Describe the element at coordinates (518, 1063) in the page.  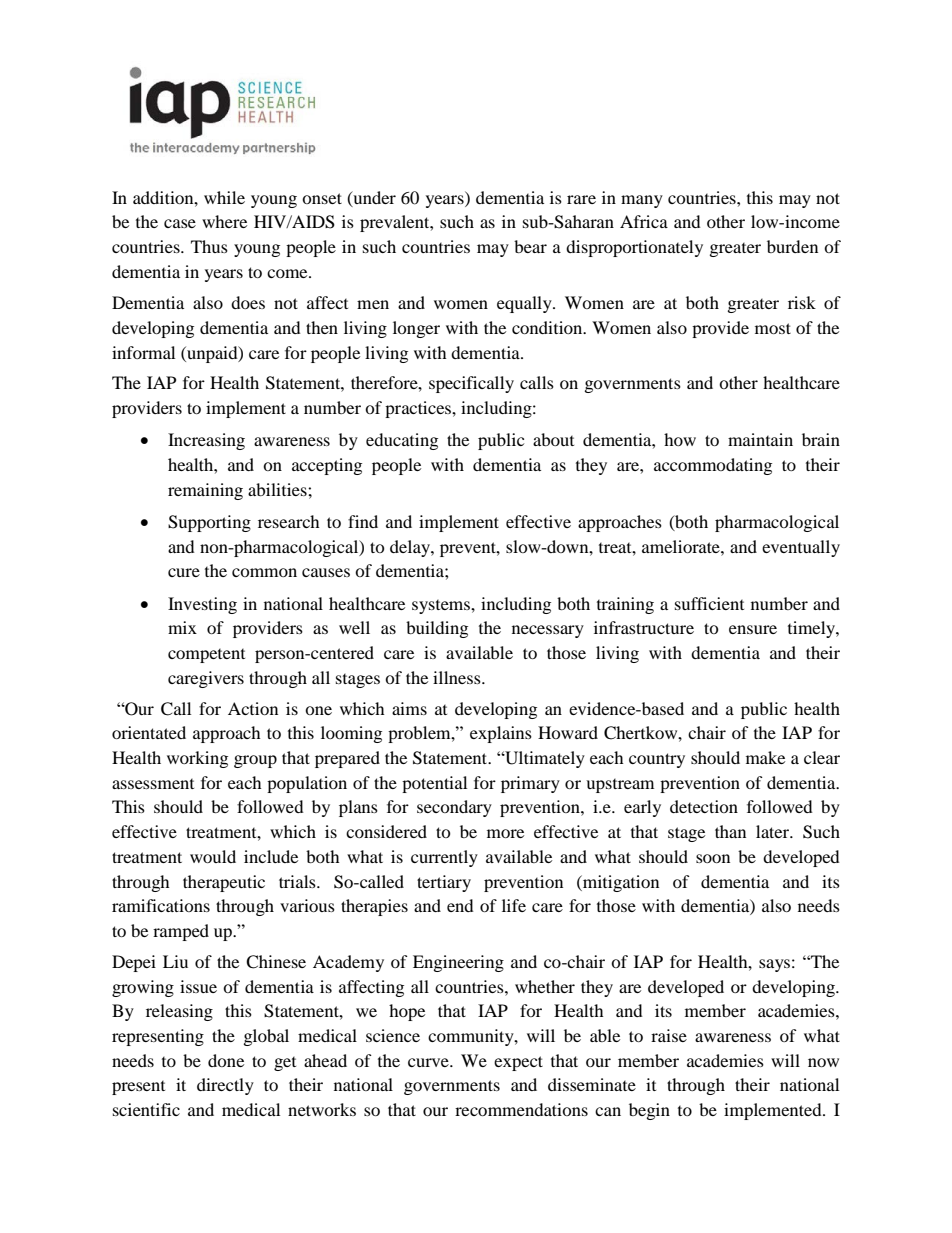
I see `expect` at that location.
